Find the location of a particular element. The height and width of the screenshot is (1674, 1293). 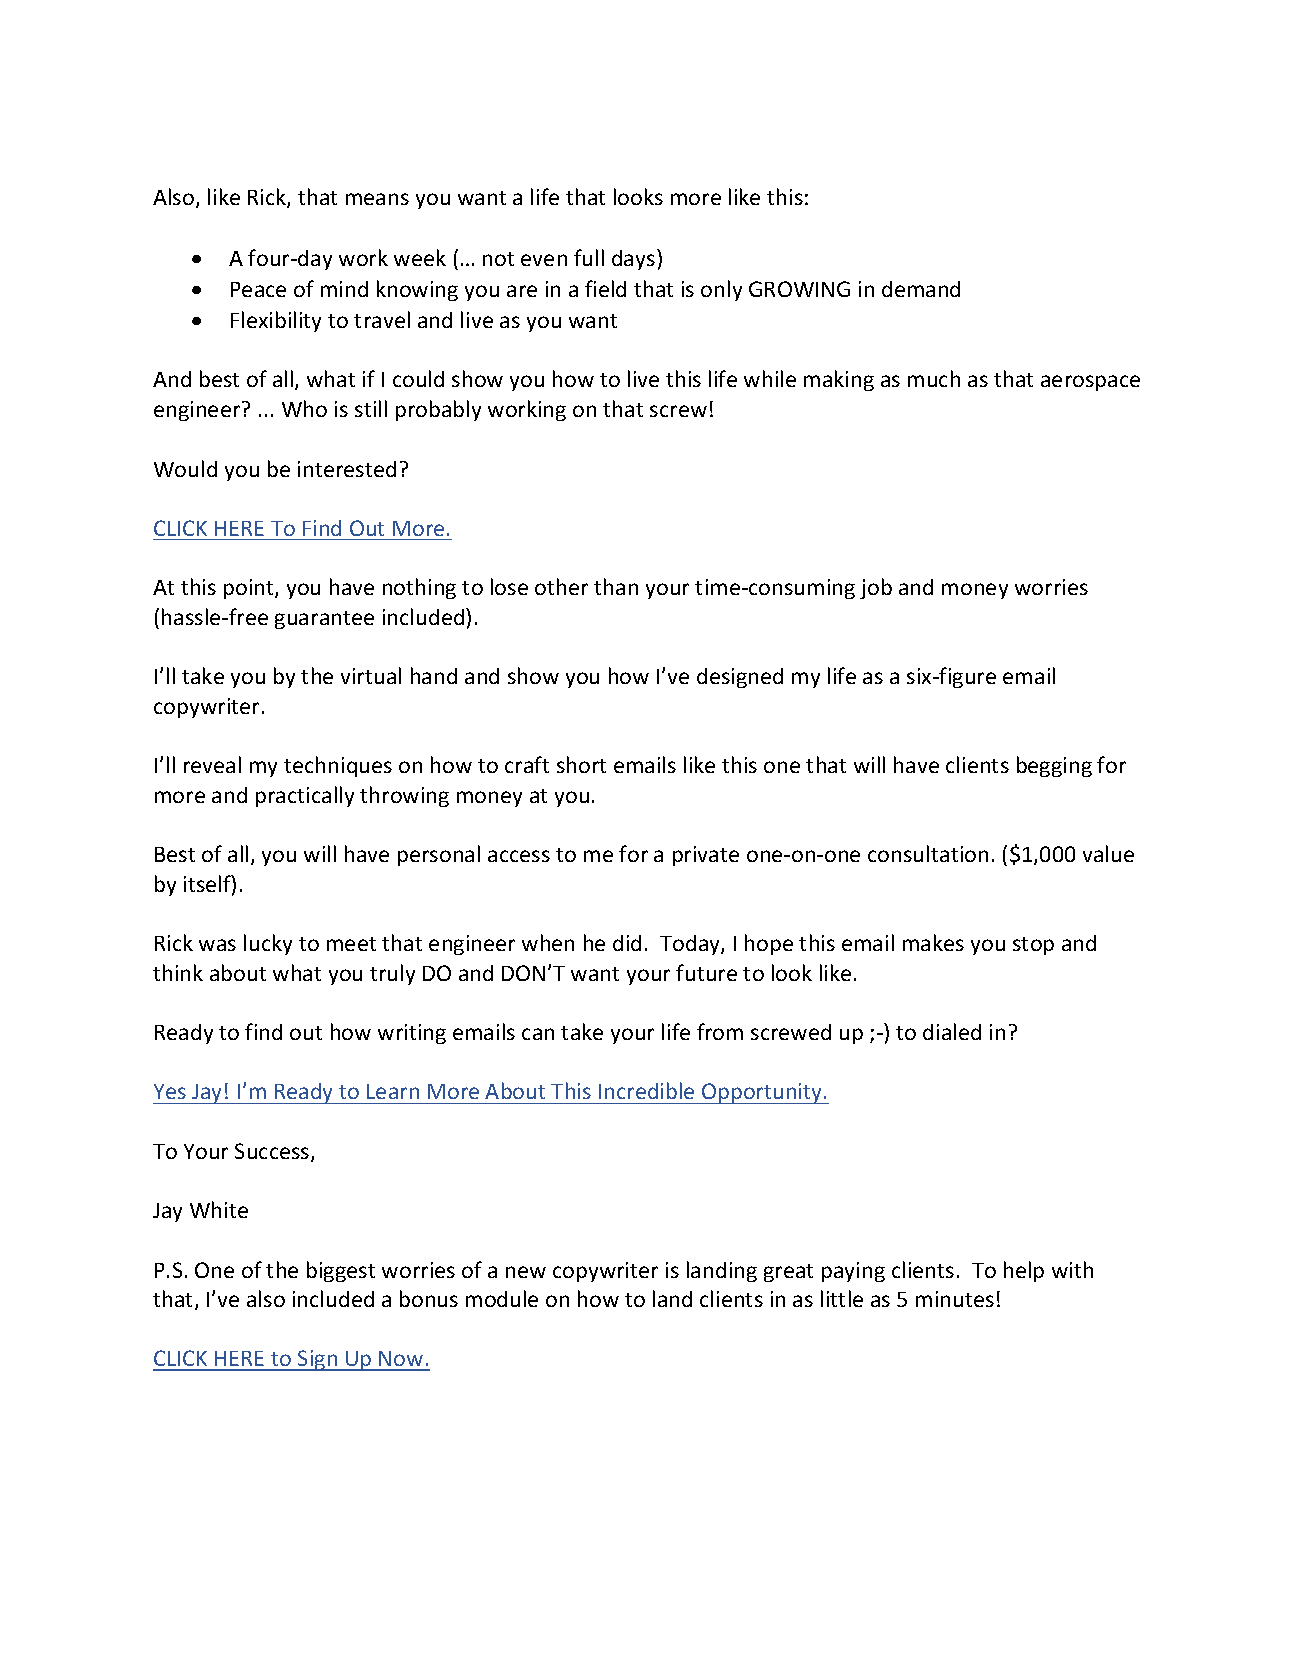

days is located at coordinates (635, 259).
